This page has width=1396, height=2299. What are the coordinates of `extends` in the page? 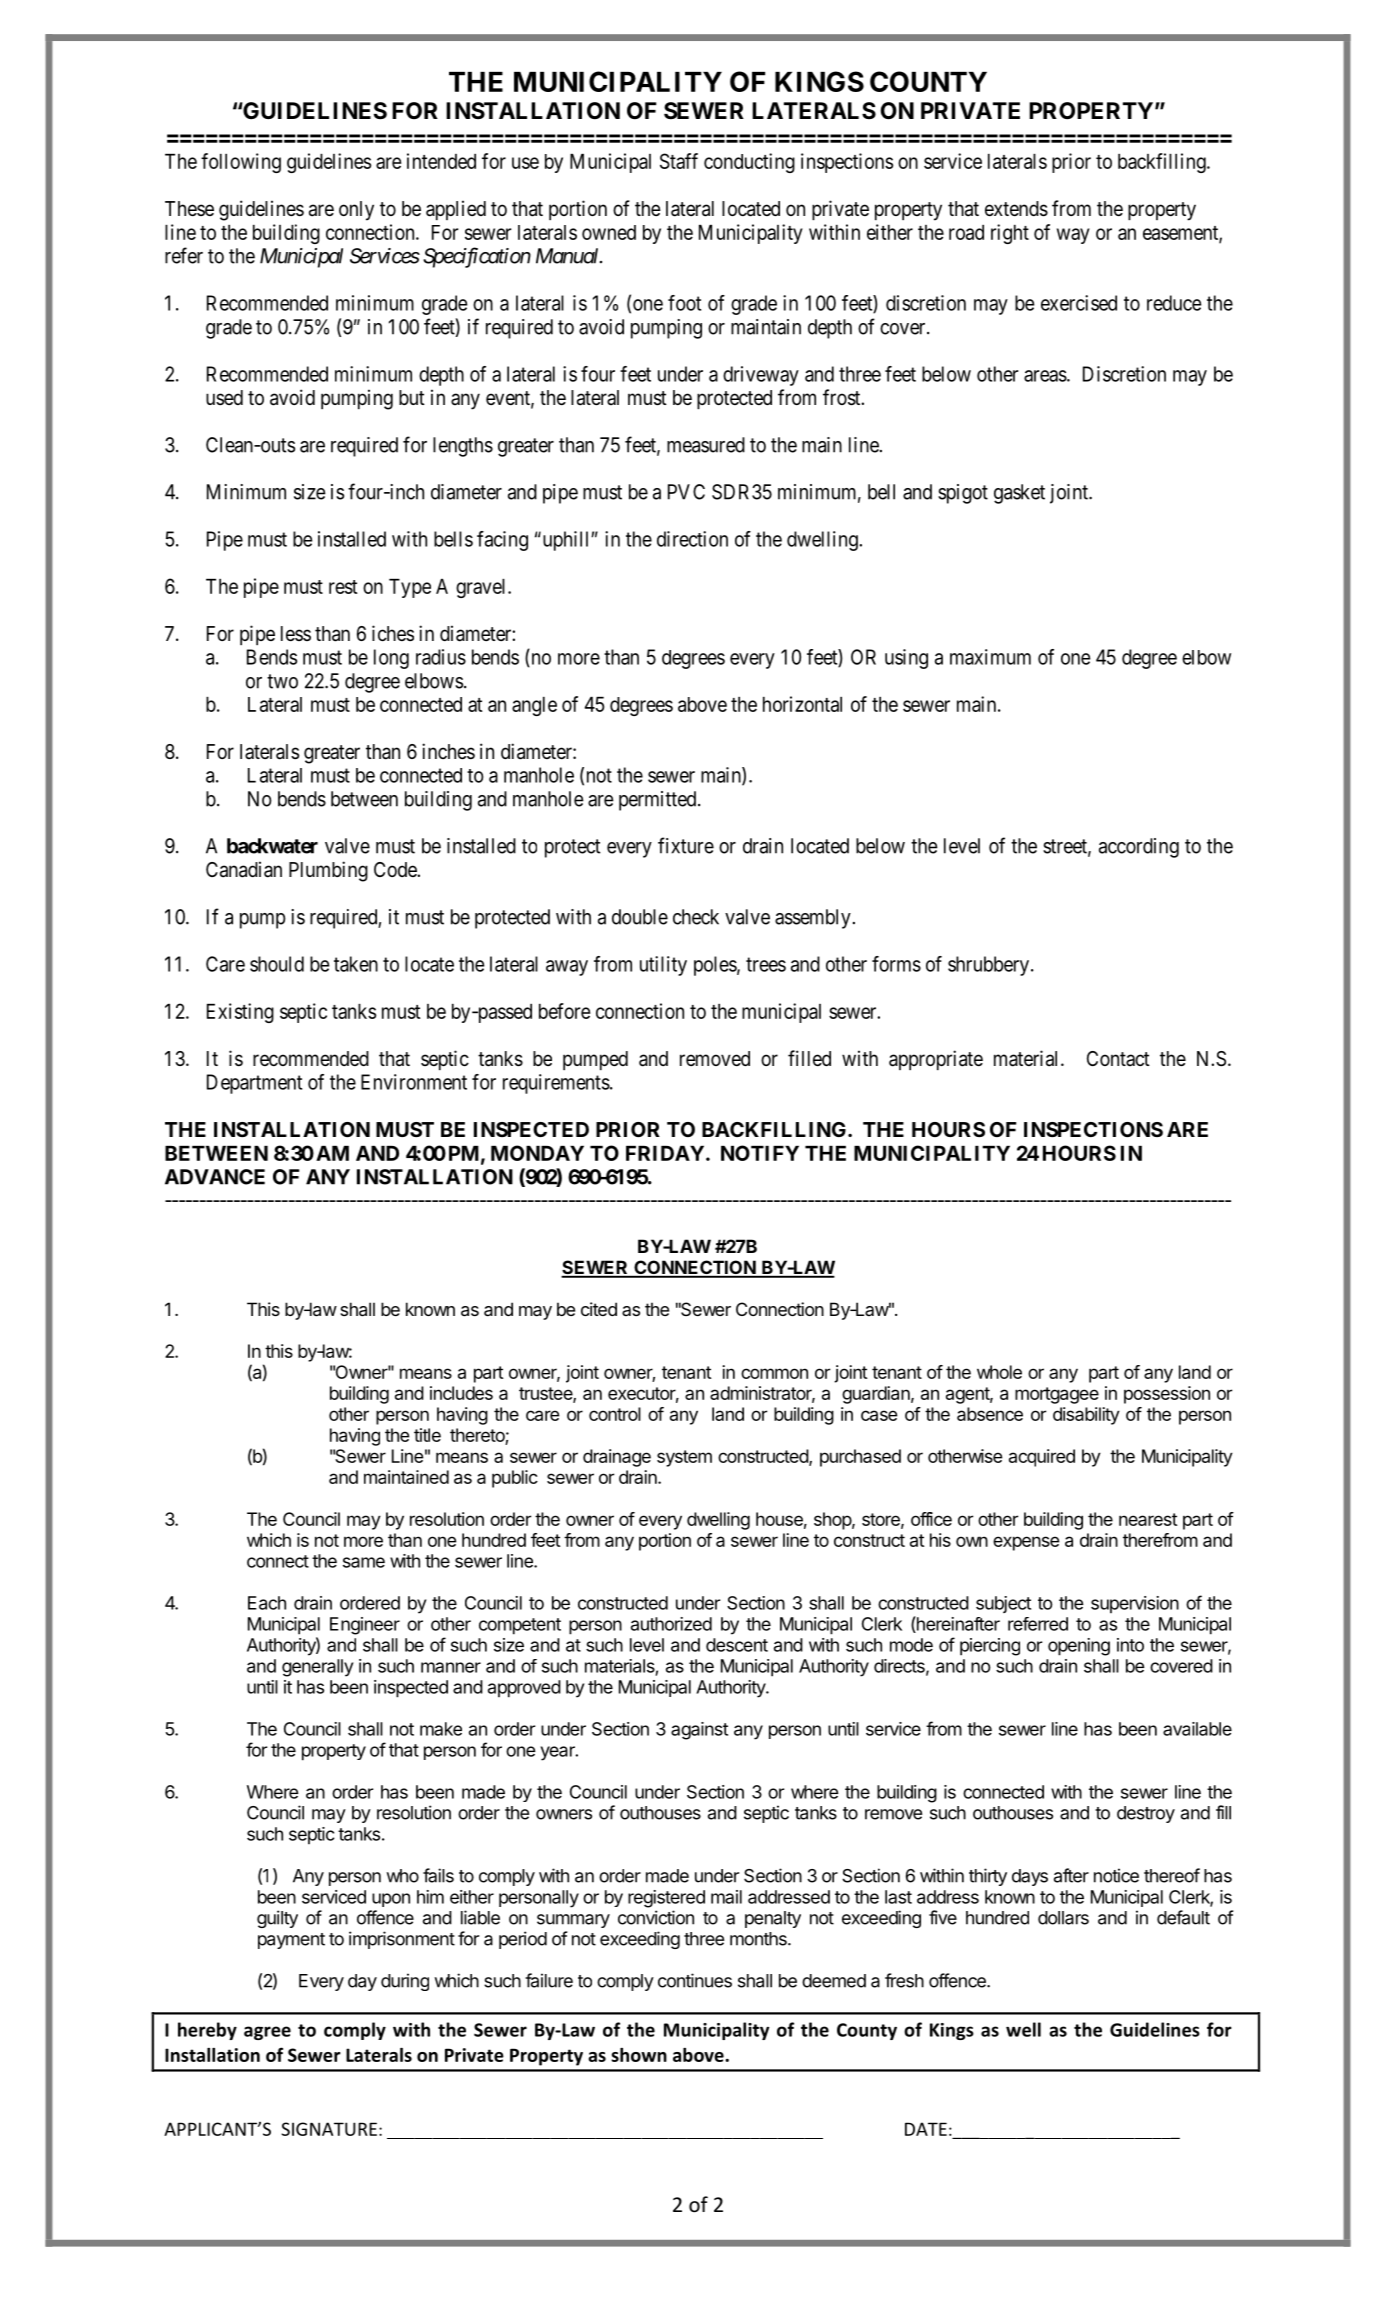 It's located at (1016, 209).
